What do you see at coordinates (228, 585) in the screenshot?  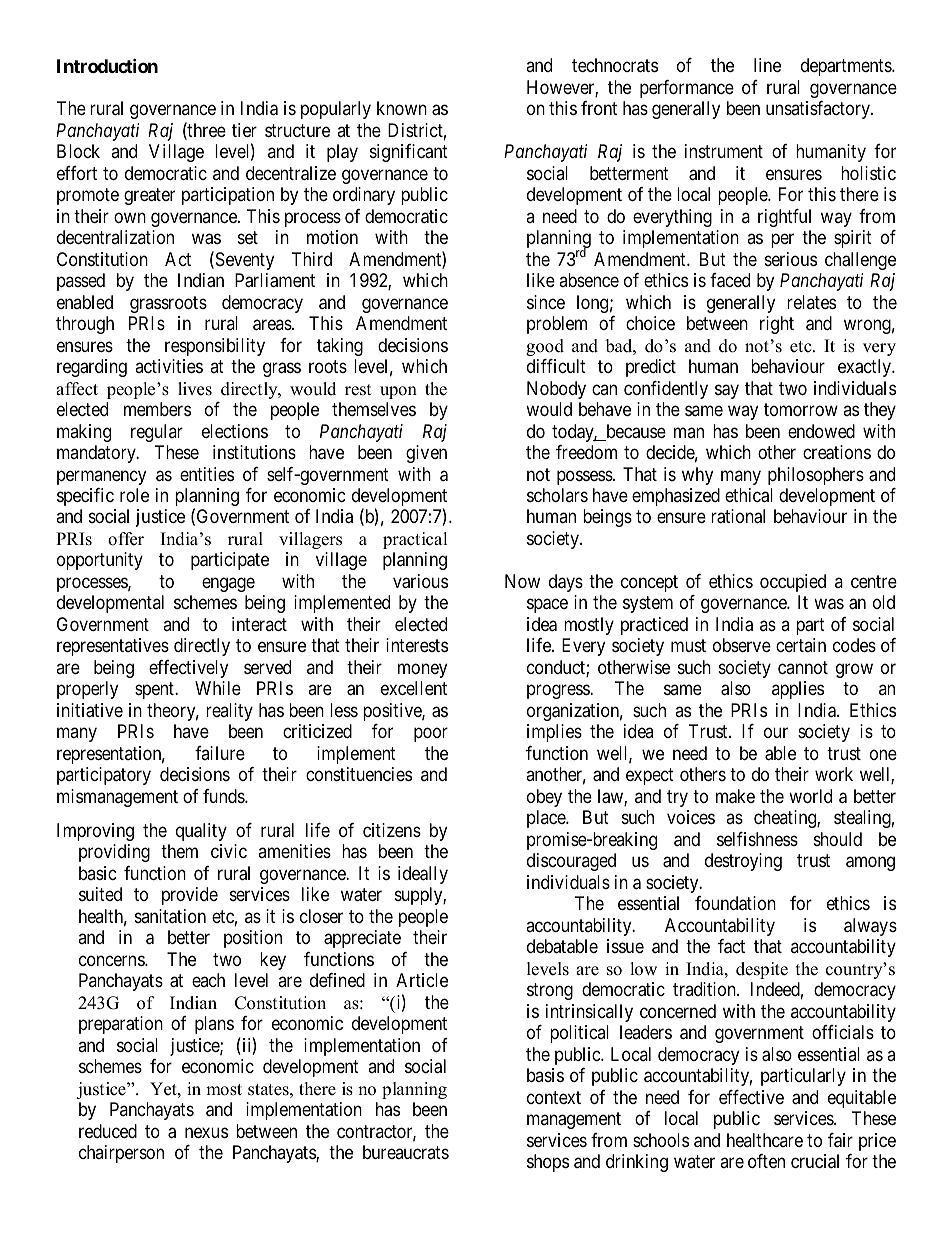 I see `engage` at bounding box center [228, 585].
